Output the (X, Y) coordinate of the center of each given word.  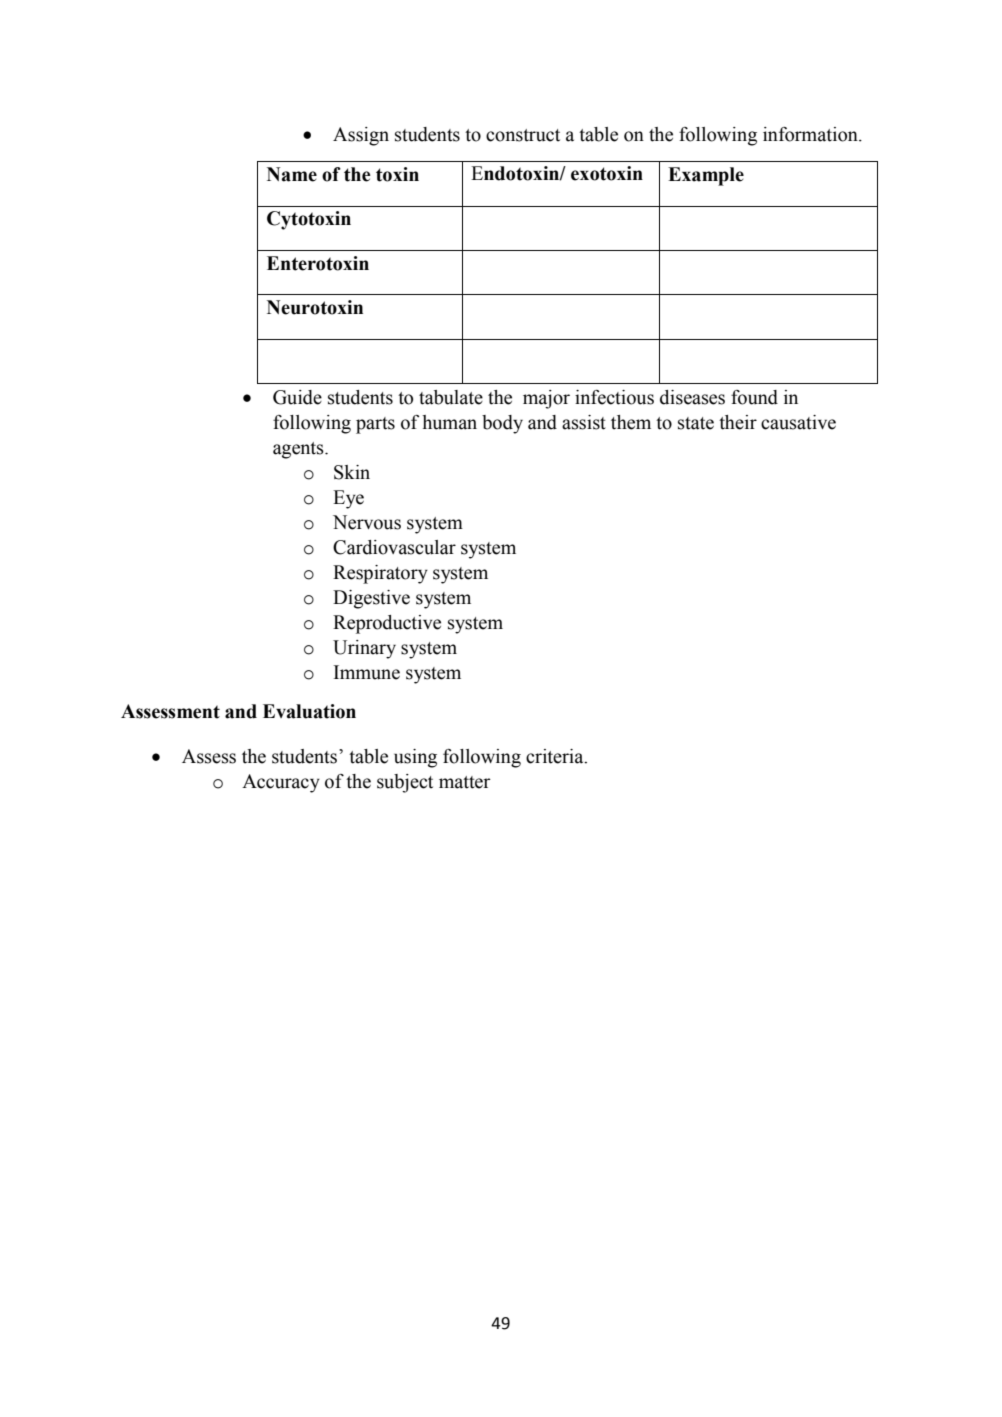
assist (584, 422)
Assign (361, 136)
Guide (297, 397)
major (546, 399)
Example (706, 176)
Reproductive (387, 624)
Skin (352, 472)
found (754, 397)
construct (523, 135)
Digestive (371, 599)
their (738, 422)
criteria (556, 756)
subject (405, 783)
